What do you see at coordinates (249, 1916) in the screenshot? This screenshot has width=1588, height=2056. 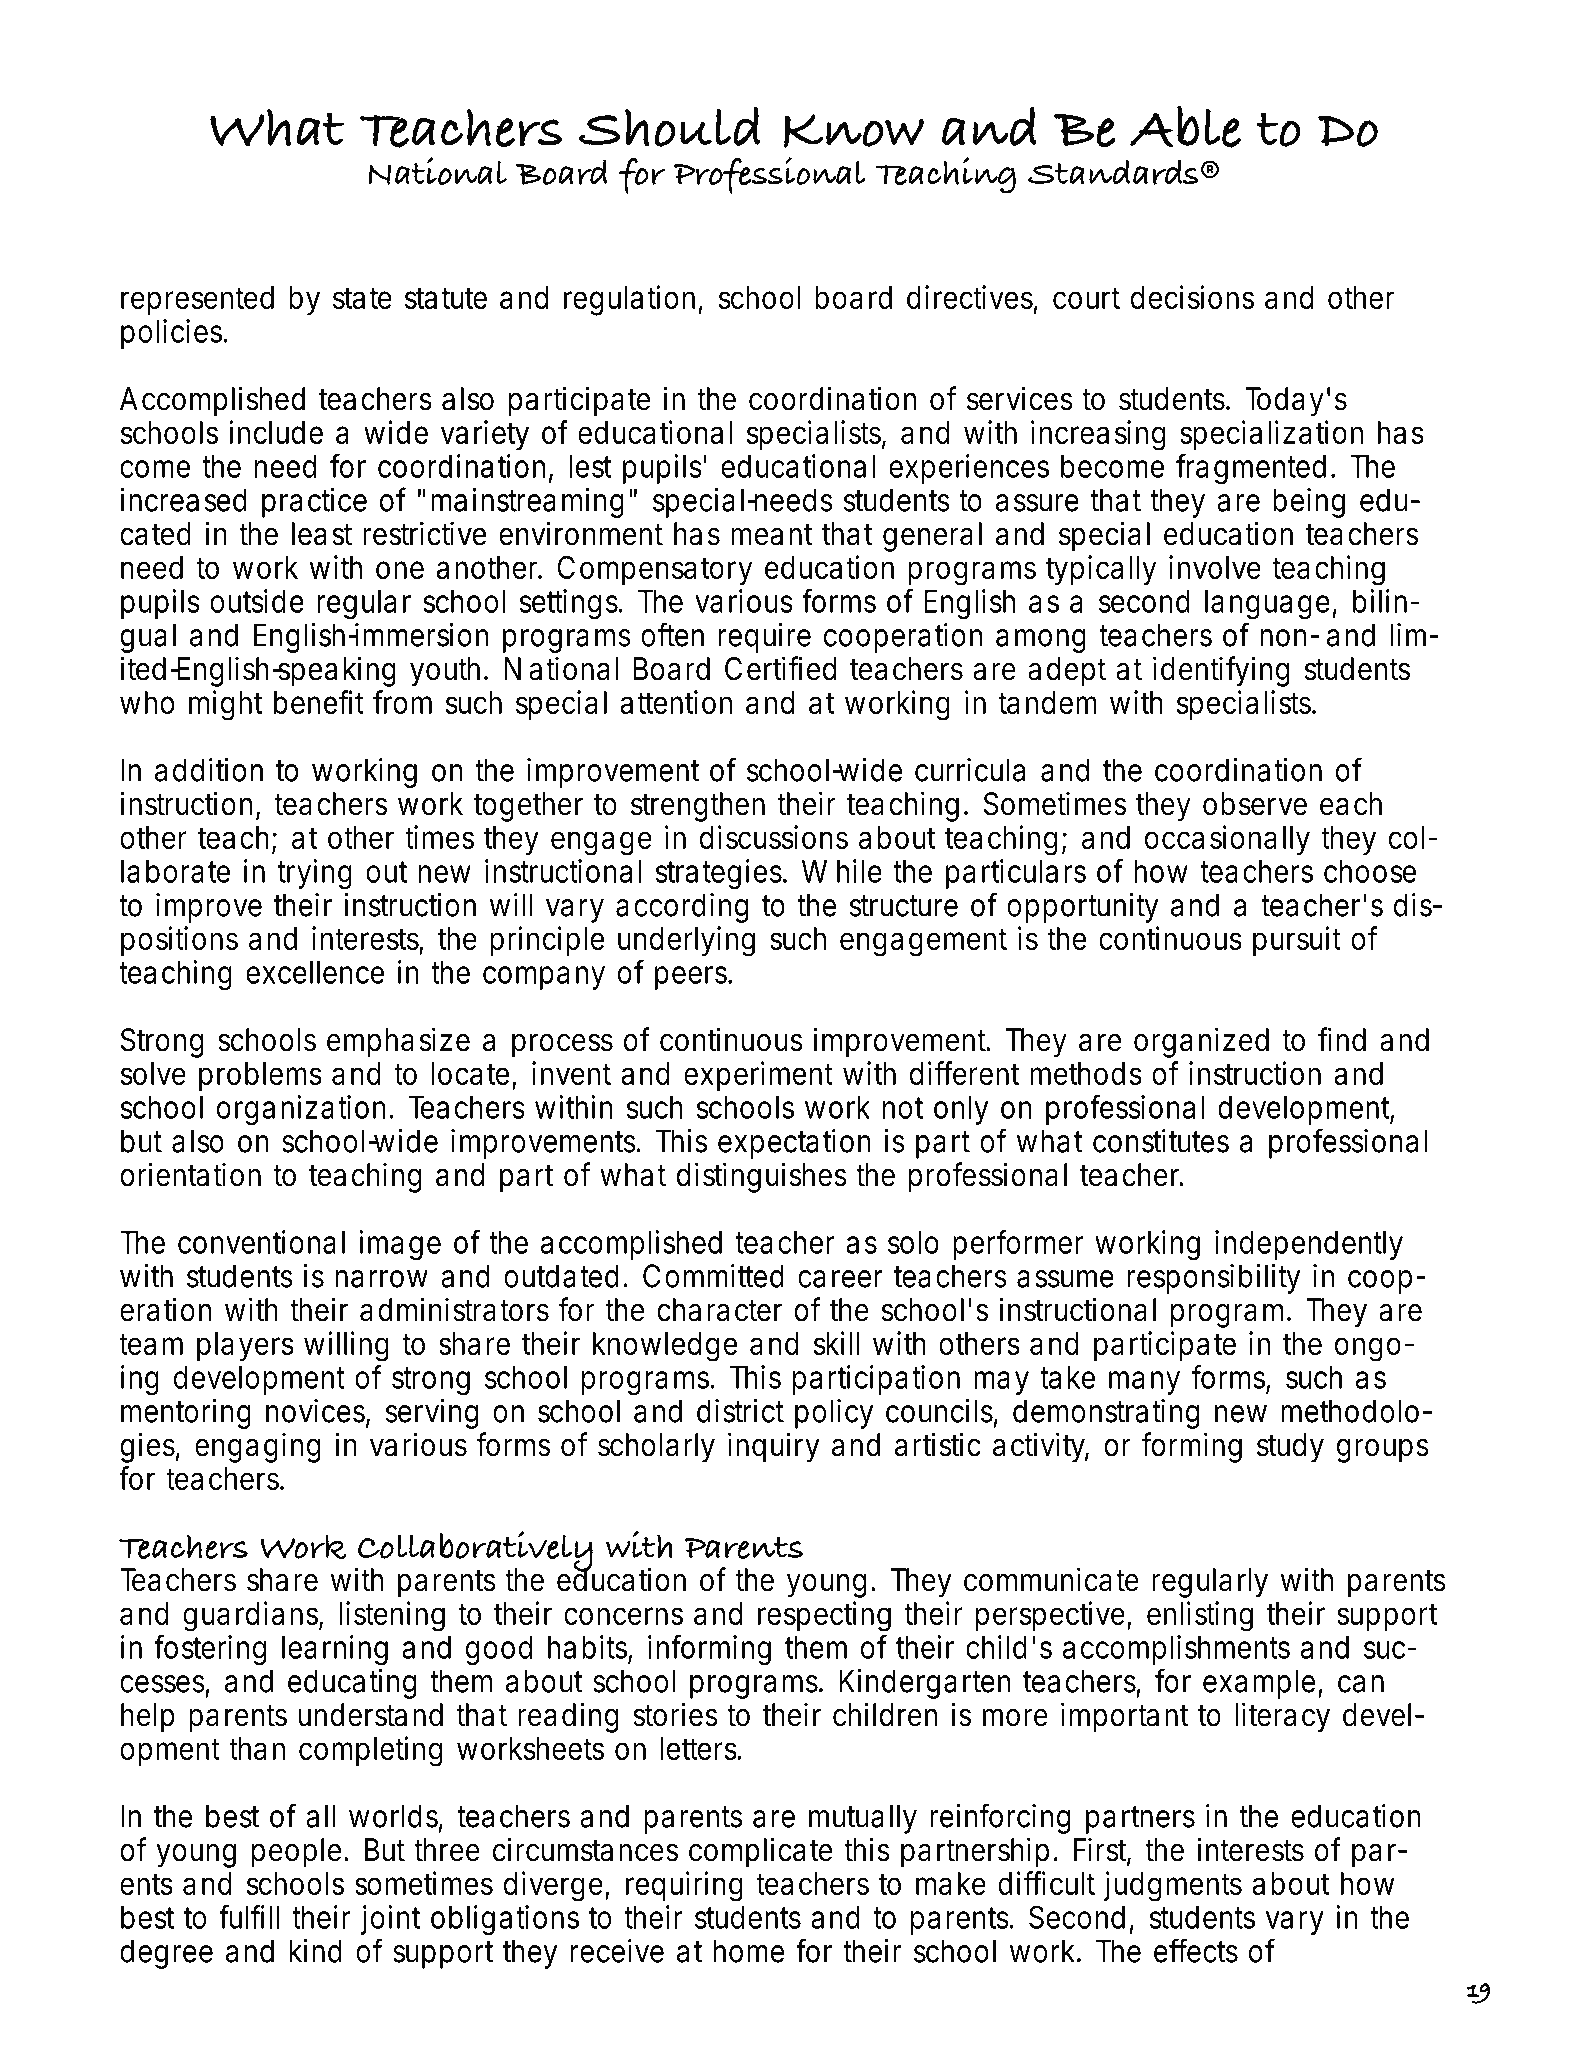 I see `fulfill` at bounding box center [249, 1916].
